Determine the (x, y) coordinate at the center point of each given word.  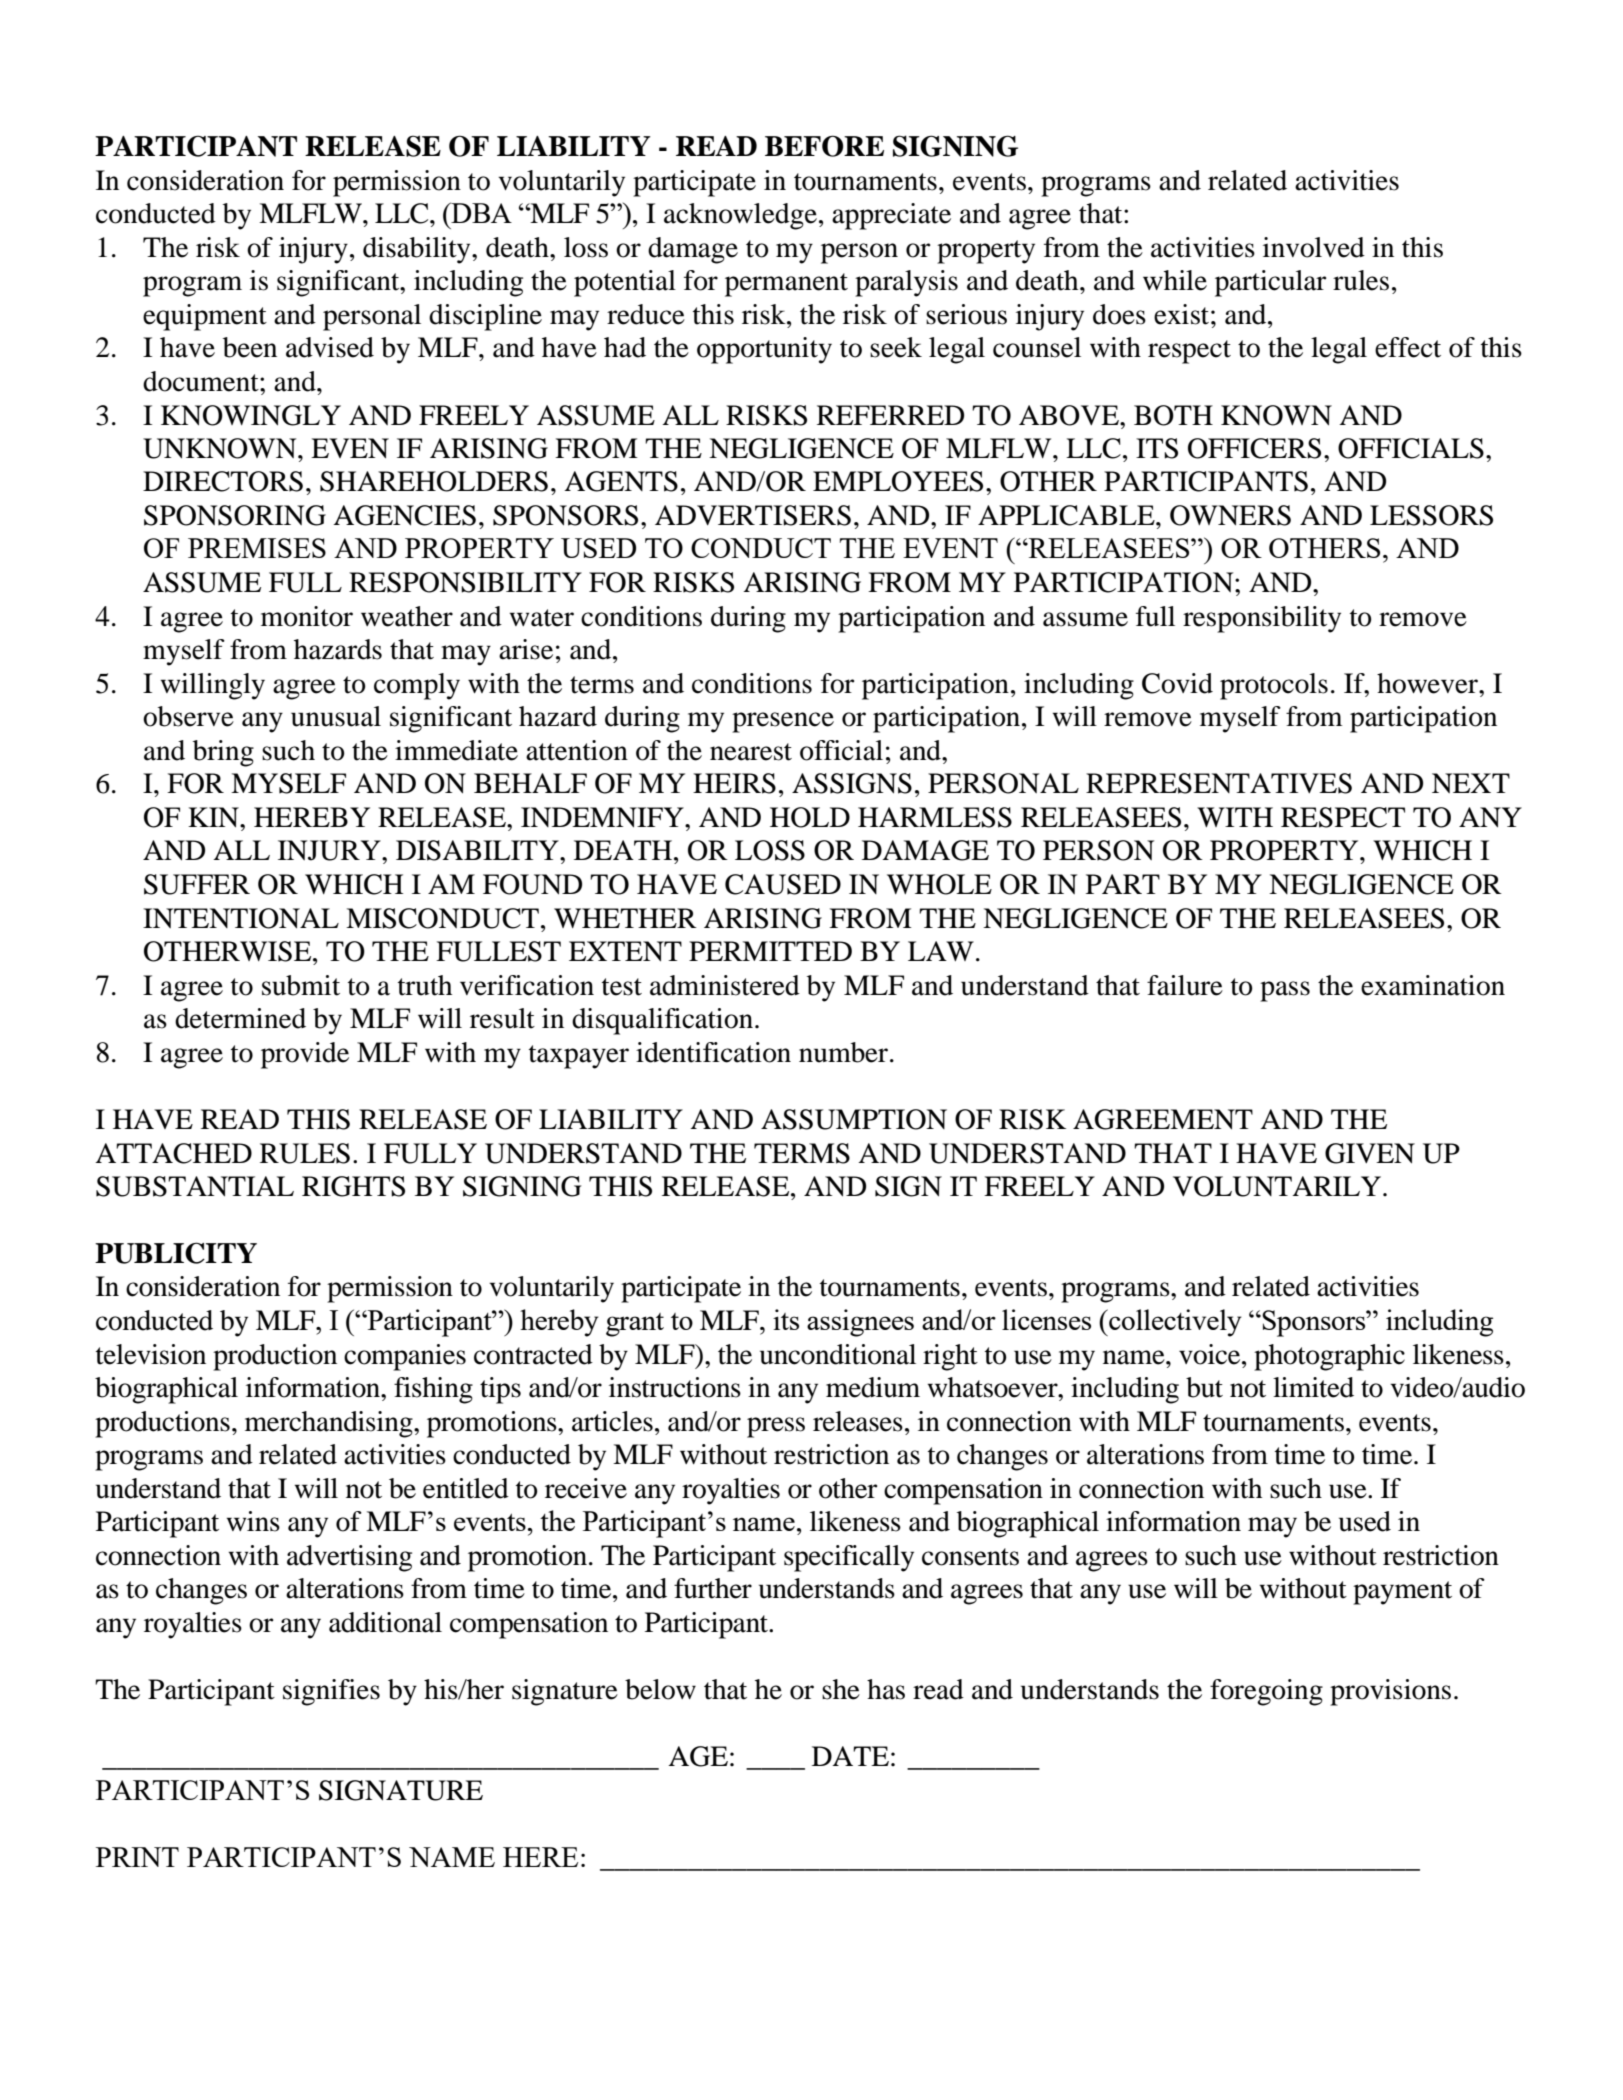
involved (1314, 247)
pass (1285, 991)
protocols (1274, 686)
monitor (307, 616)
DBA (480, 212)
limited (1313, 1387)
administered (725, 985)
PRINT (137, 1857)
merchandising (330, 1424)
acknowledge (740, 216)
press (776, 1427)
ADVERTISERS (753, 515)
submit (301, 985)
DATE (850, 1756)
